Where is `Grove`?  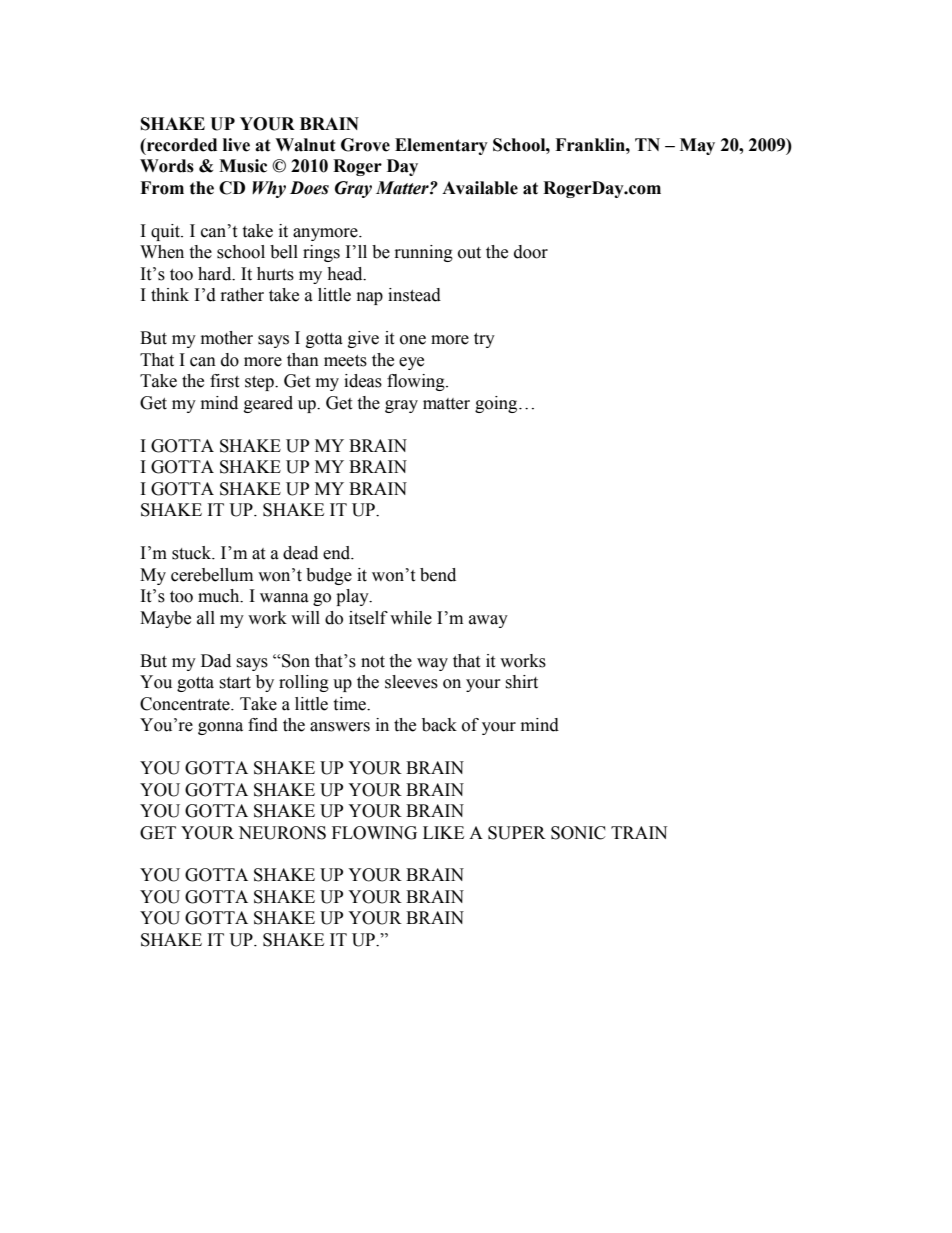 Grove is located at coordinates (365, 145).
